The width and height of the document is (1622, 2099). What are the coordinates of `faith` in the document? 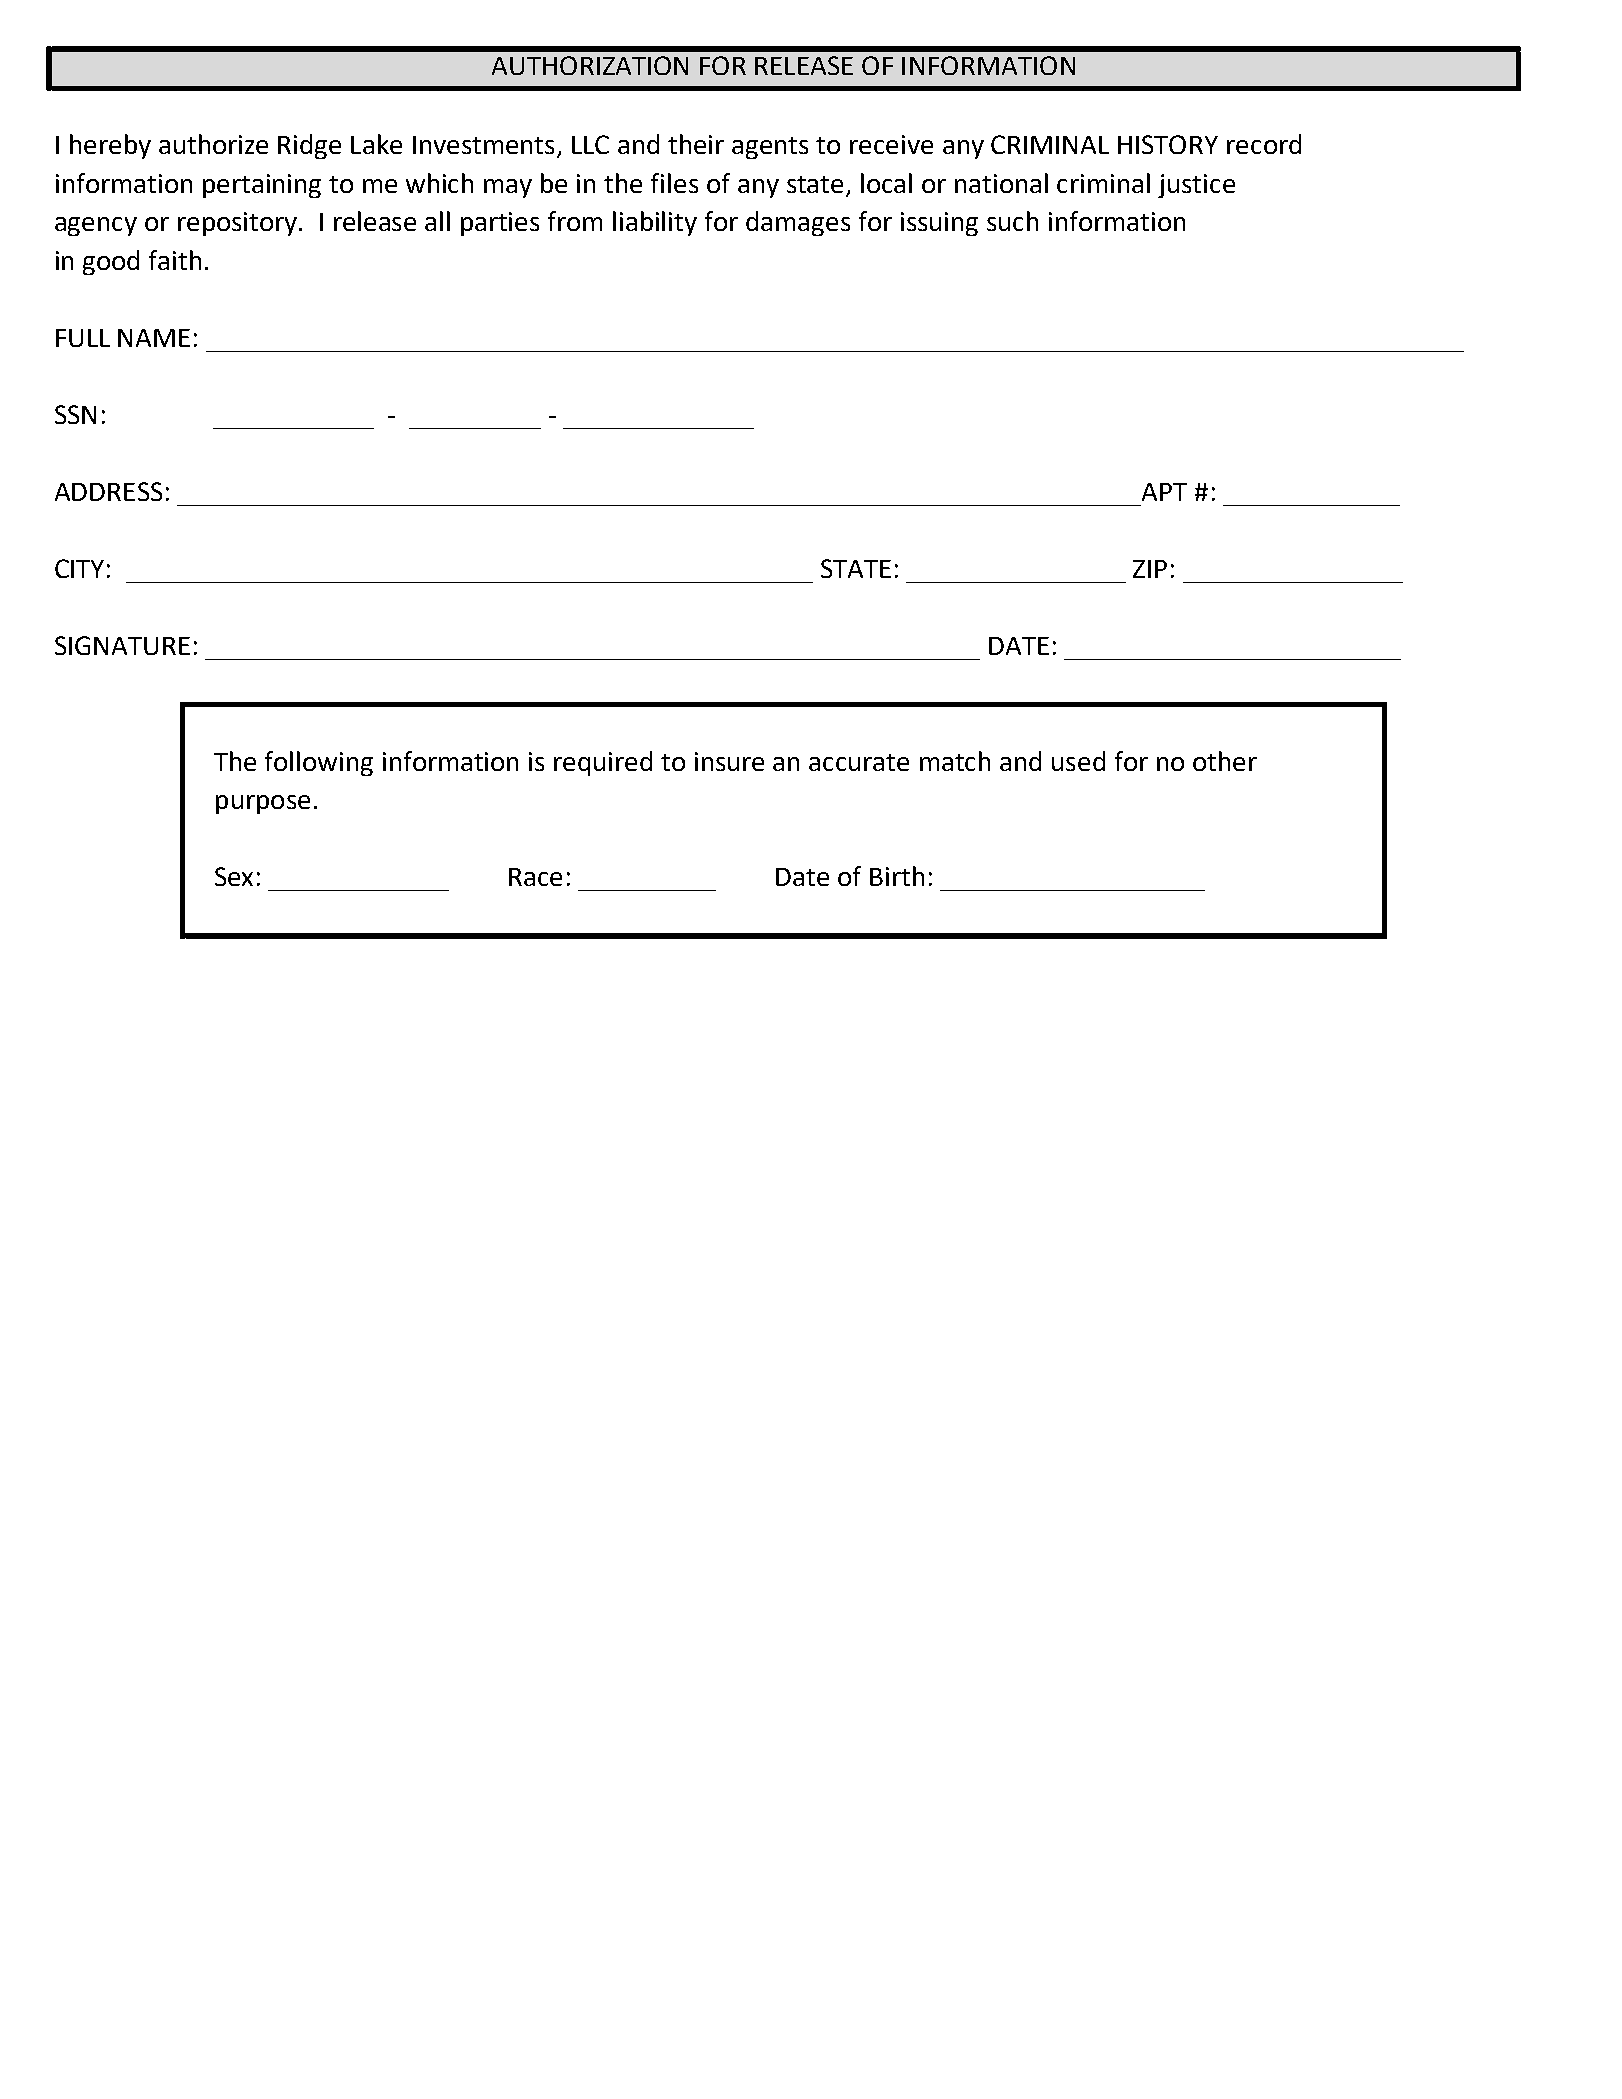 It's located at (175, 260).
